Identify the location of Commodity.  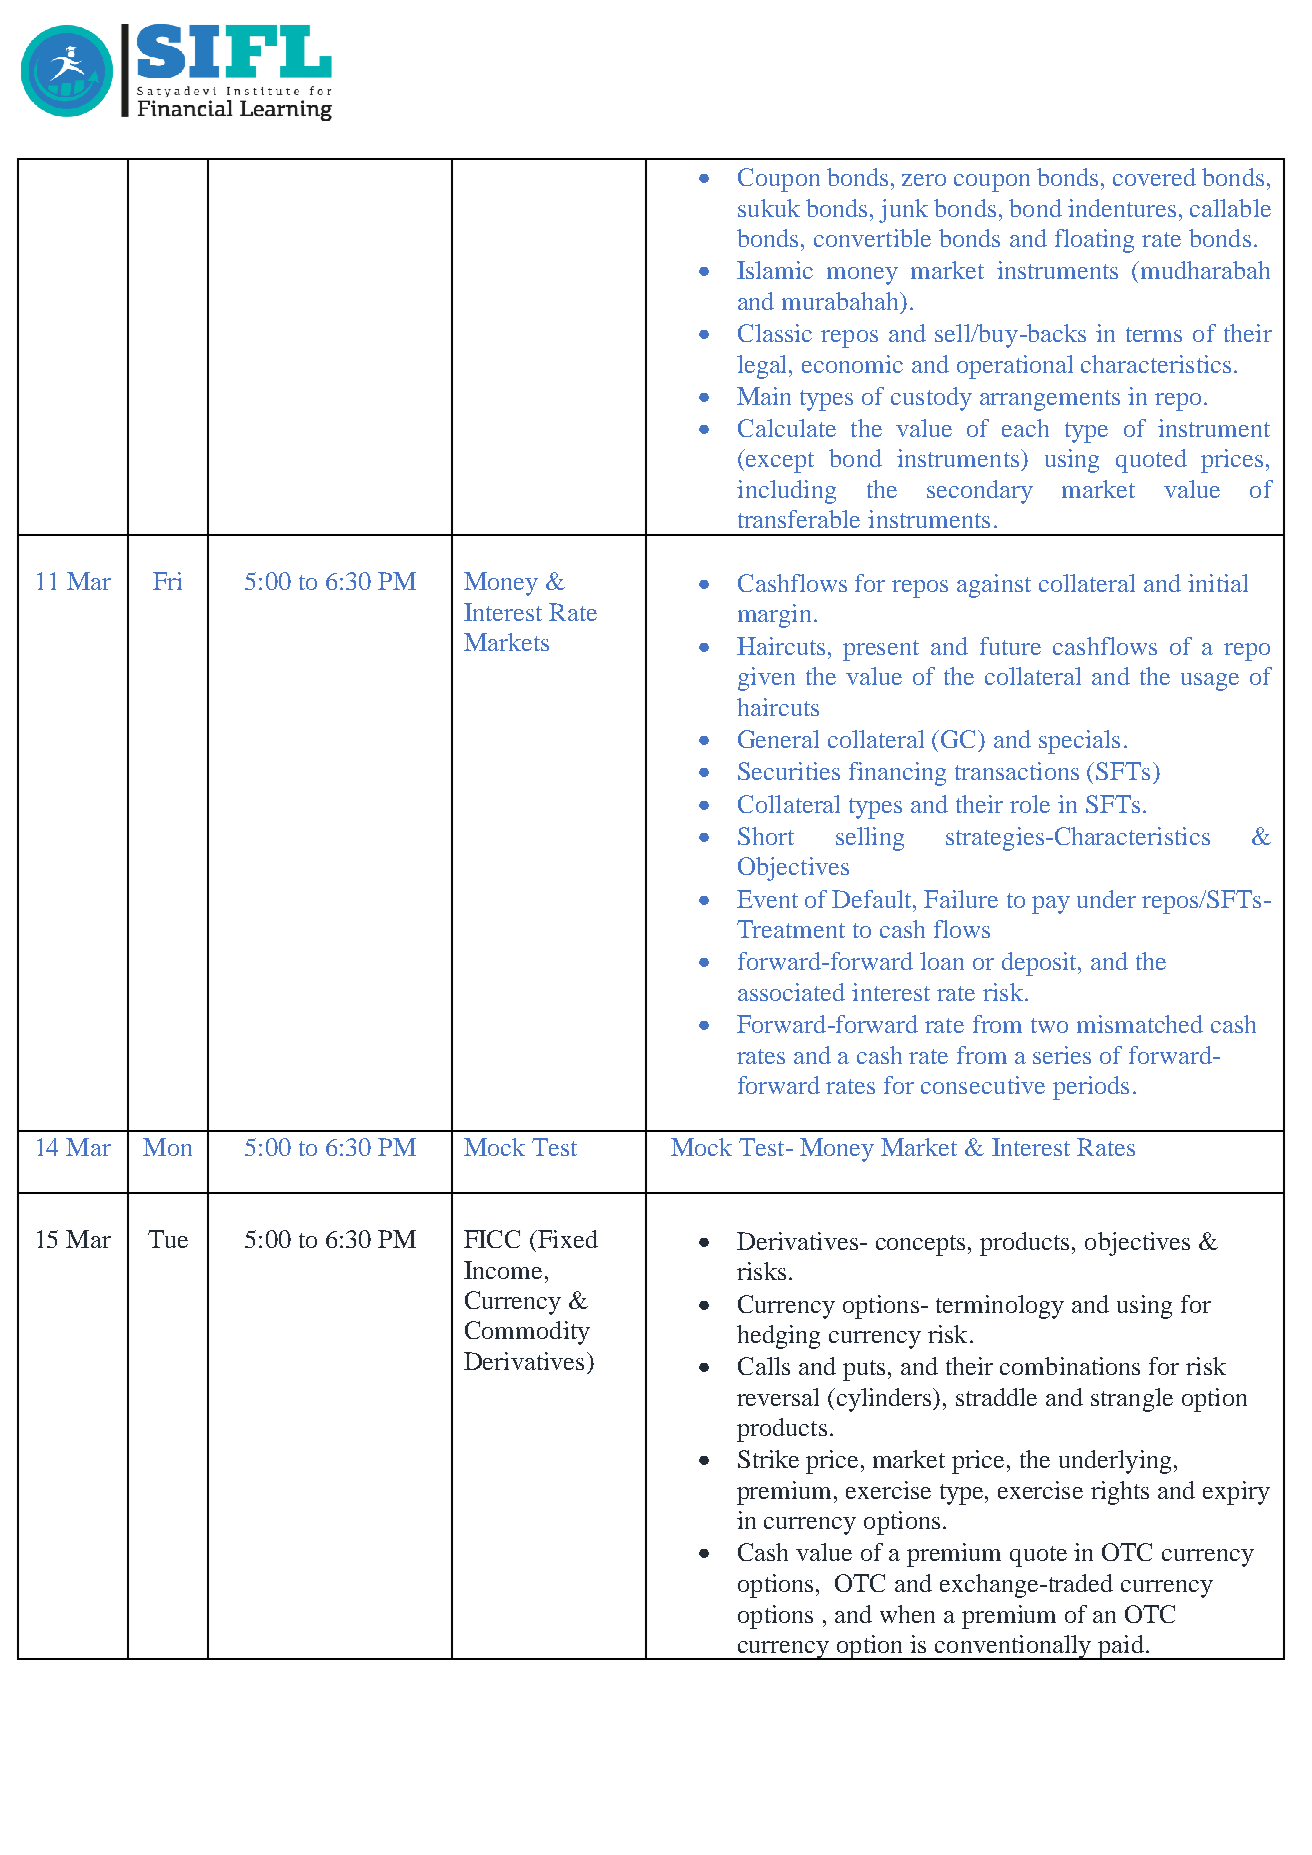
(527, 1333).
